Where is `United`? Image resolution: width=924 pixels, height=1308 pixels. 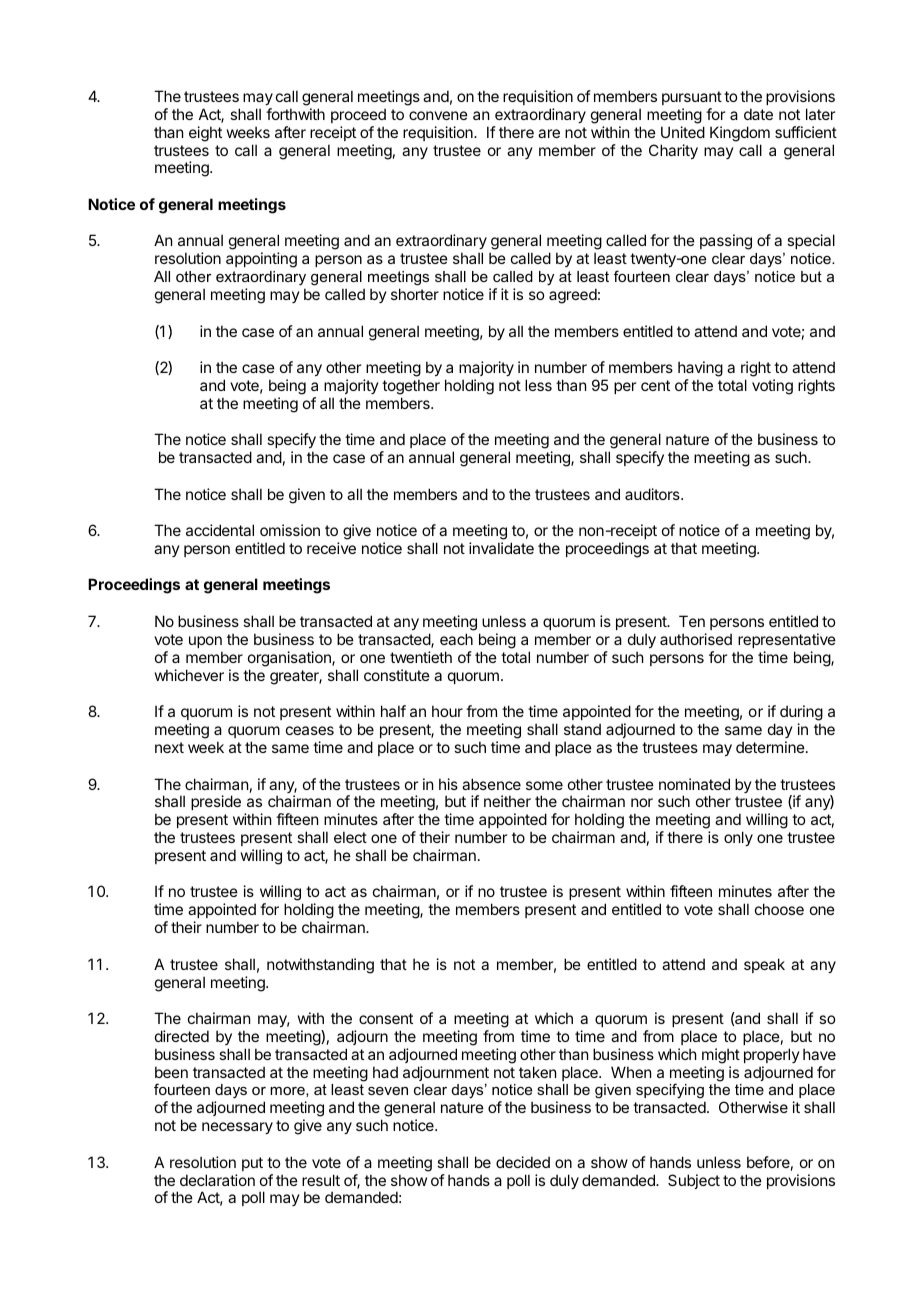 United is located at coordinates (683, 132).
